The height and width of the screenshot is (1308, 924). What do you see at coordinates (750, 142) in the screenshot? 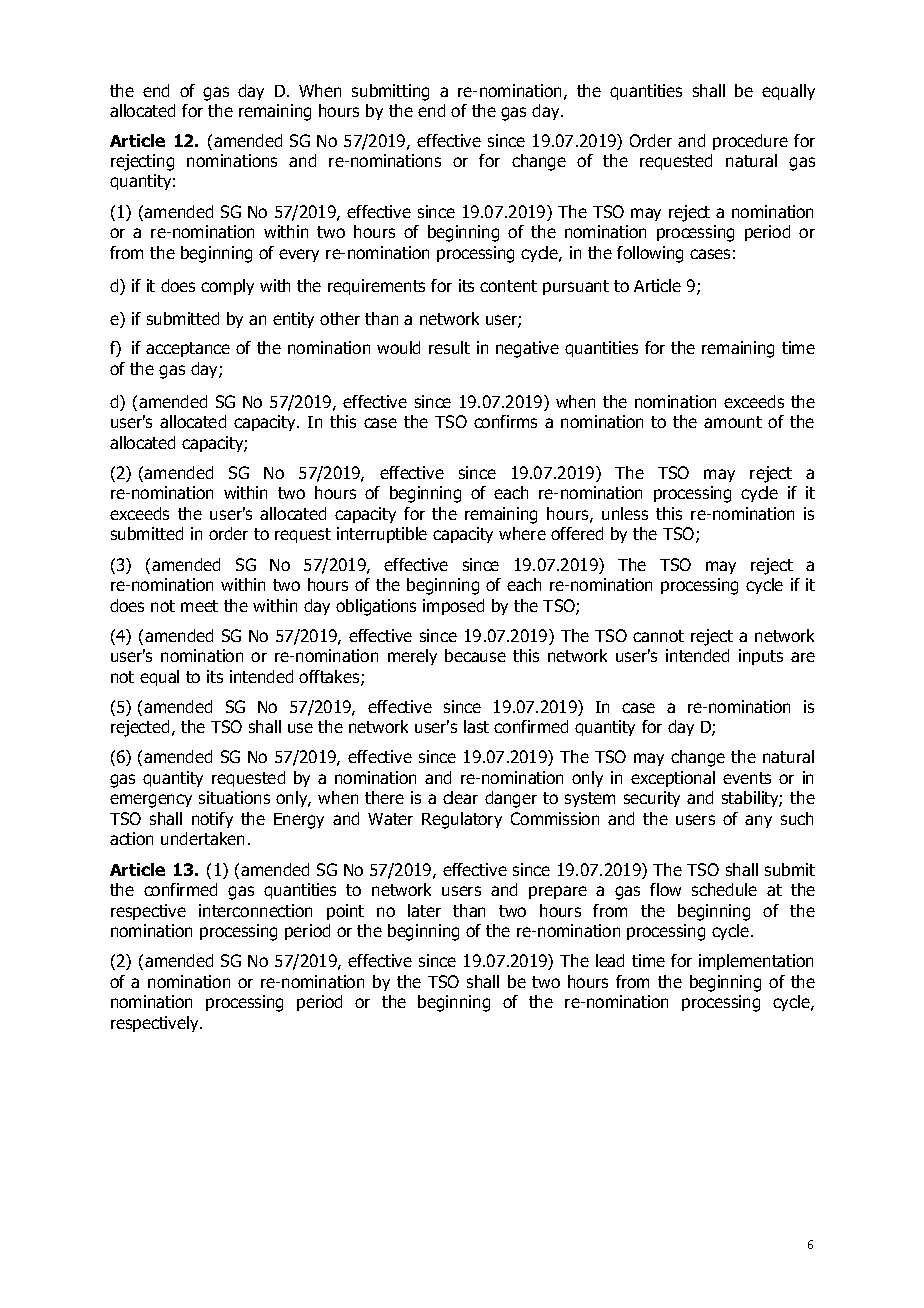
I see `procedure` at bounding box center [750, 142].
